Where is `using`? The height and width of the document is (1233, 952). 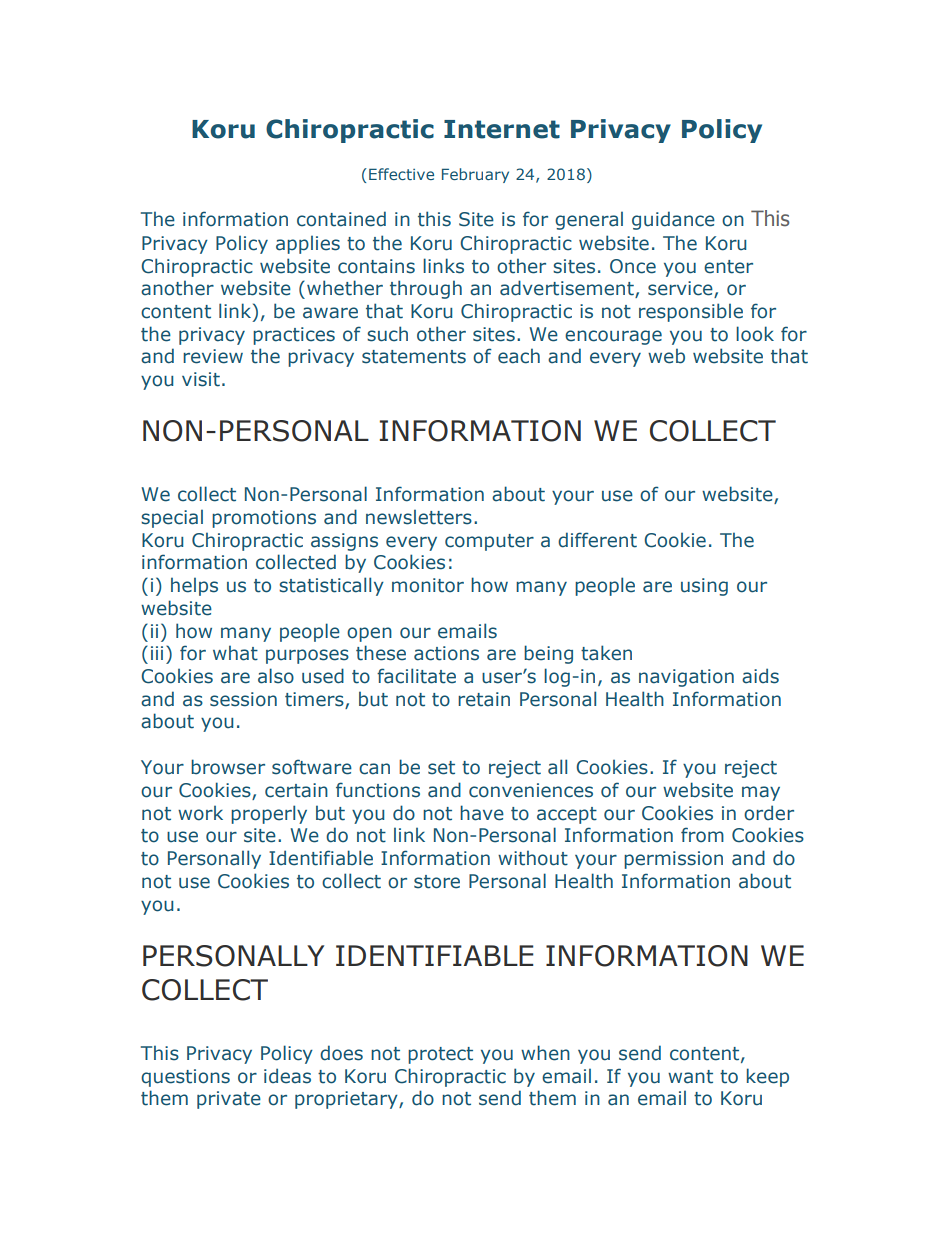 using is located at coordinates (704, 587).
